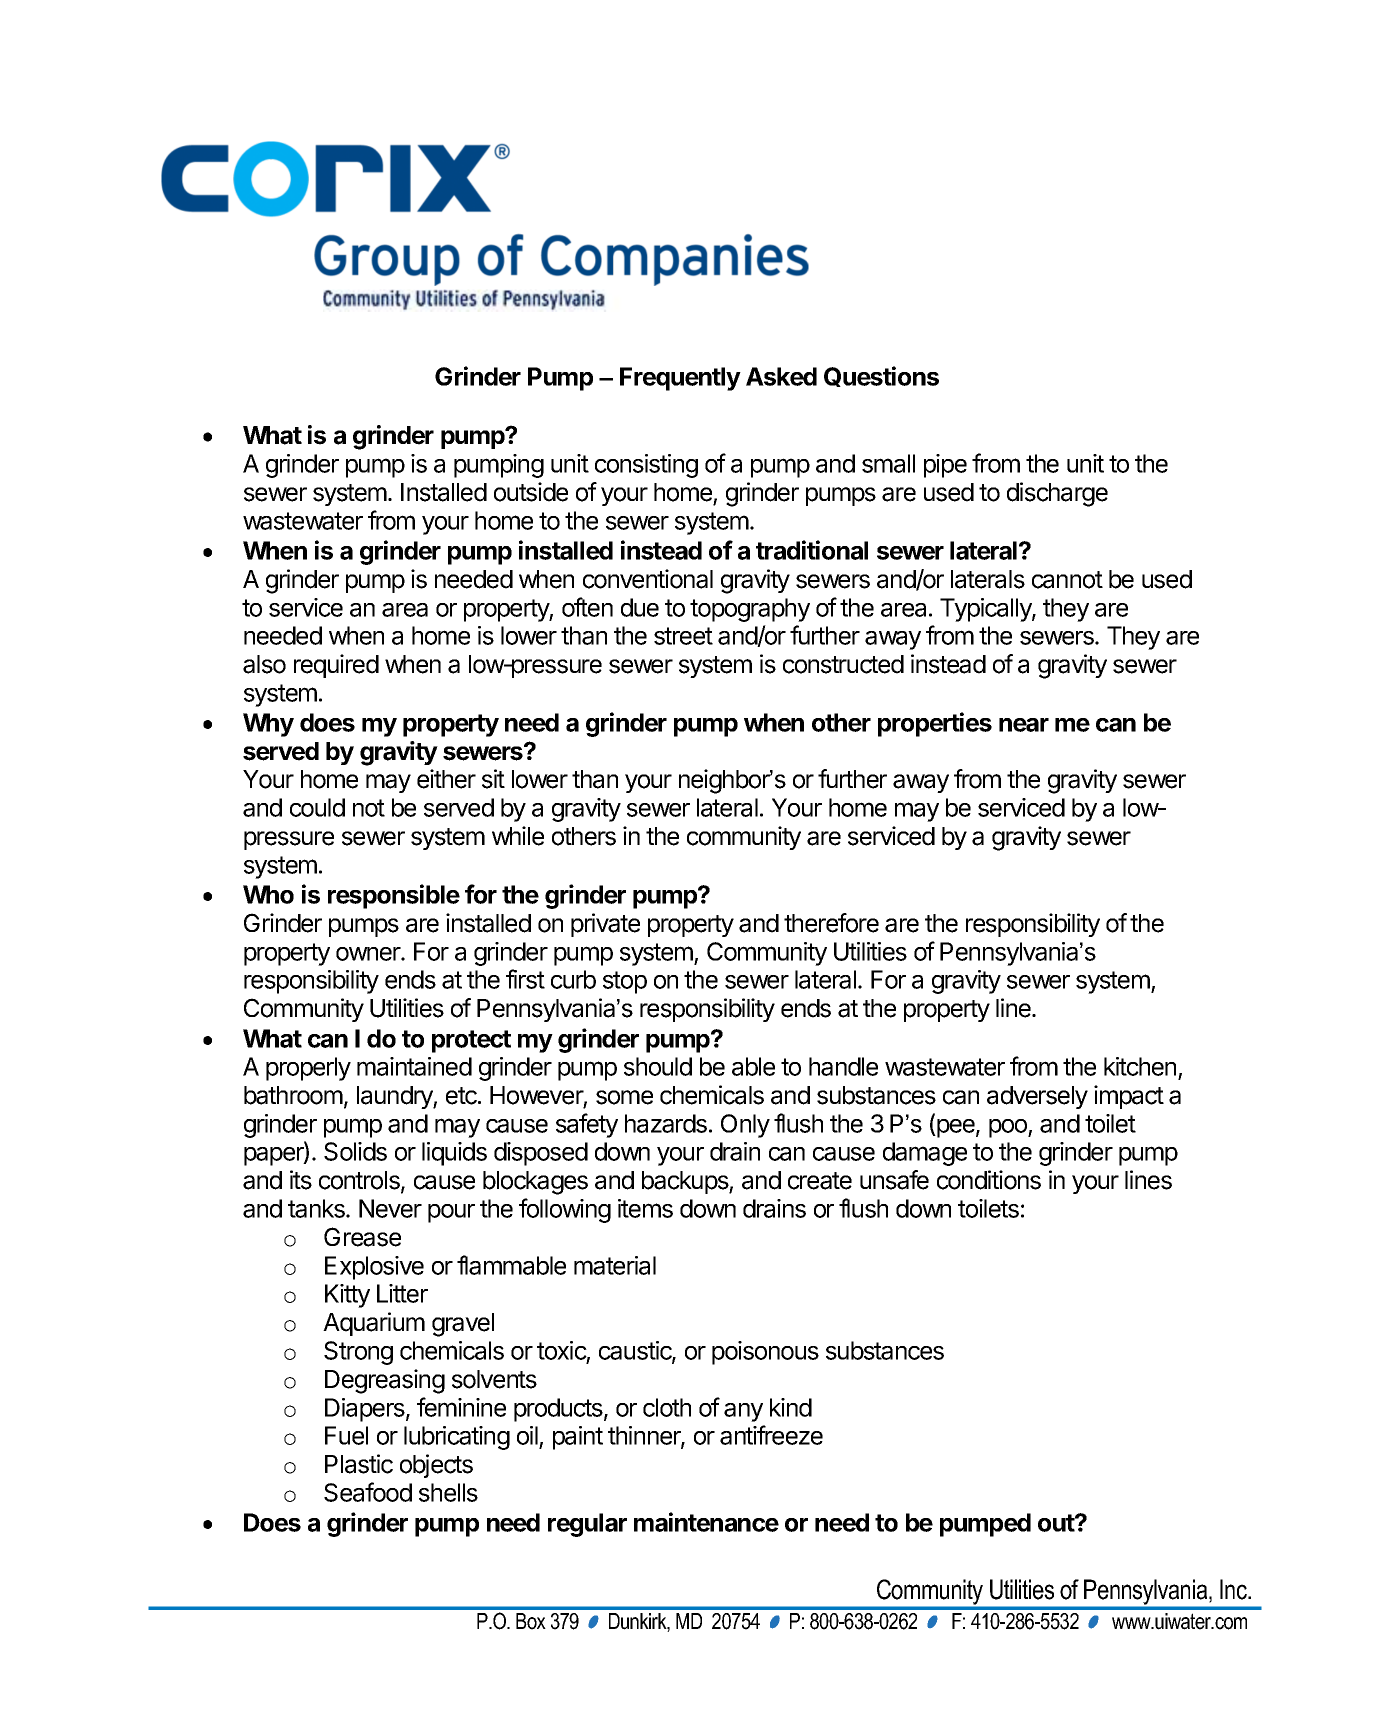 Image resolution: width=1374 pixels, height=1729 pixels. What do you see at coordinates (368, 1492) in the image?
I see `Seafood` at bounding box center [368, 1492].
